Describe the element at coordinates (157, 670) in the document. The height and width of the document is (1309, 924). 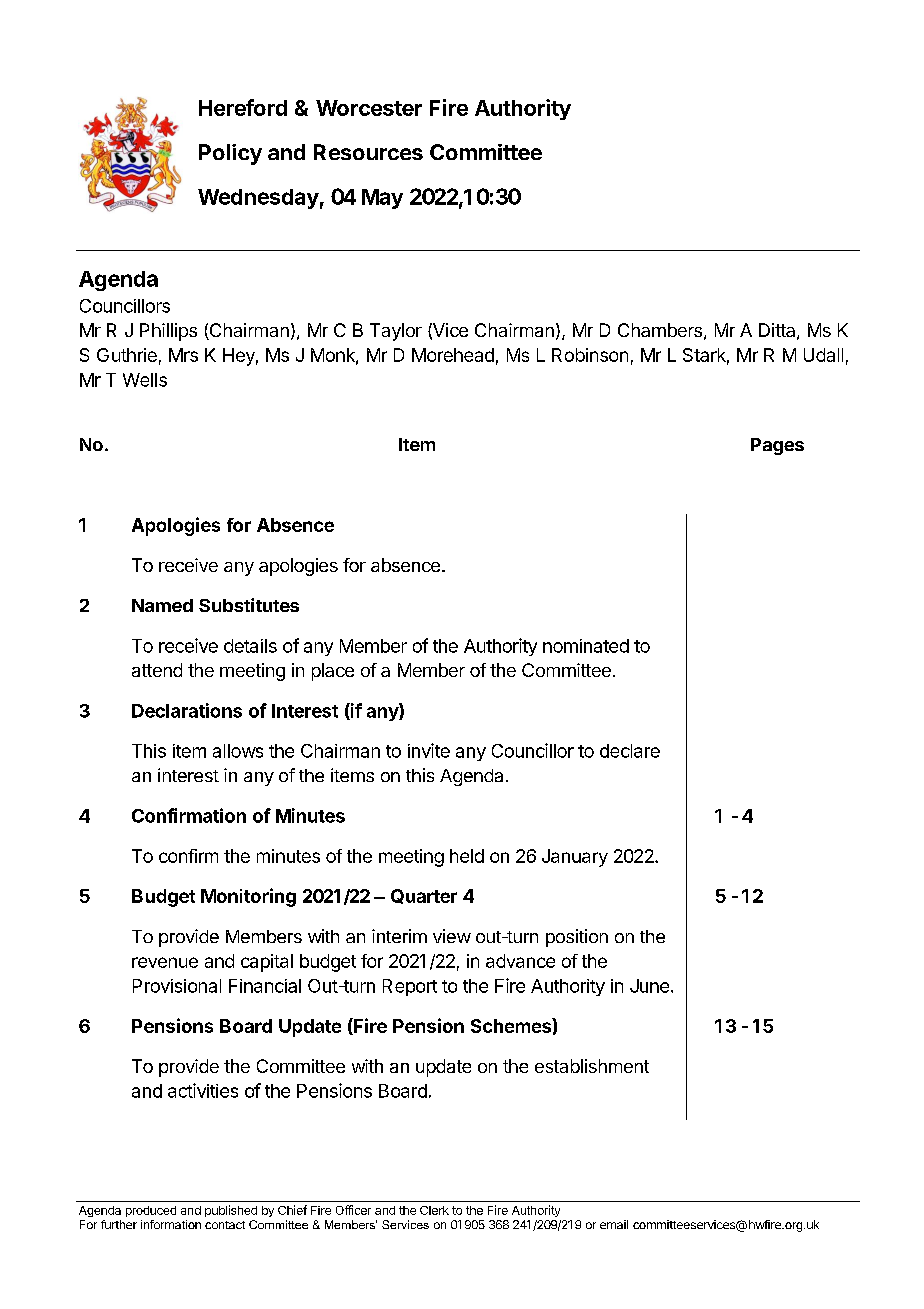
I see `attend` at that location.
